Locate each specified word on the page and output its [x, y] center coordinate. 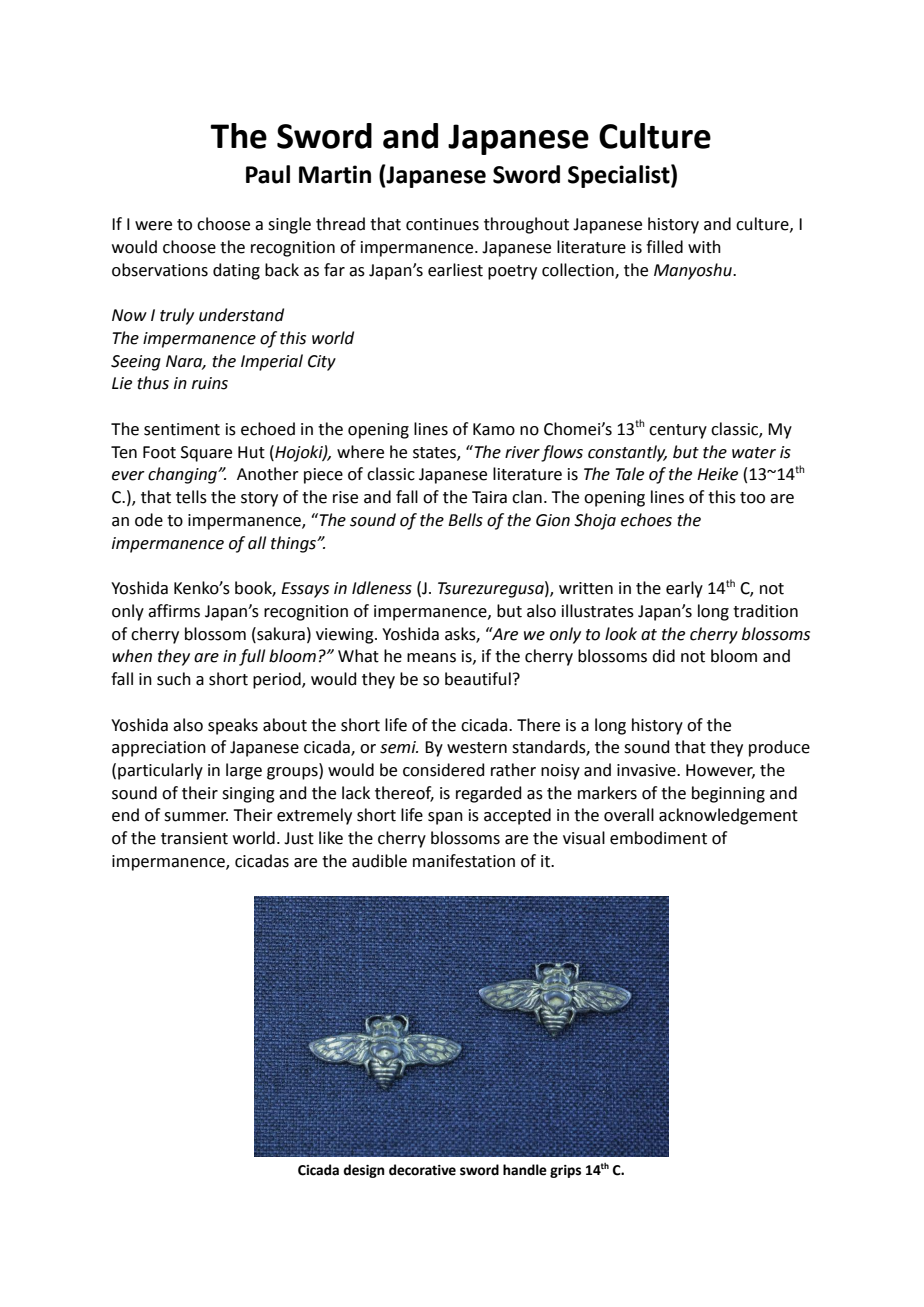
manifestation [464, 861]
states [435, 453]
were [153, 226]
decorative [422, 1170]
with [704, 247]
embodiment [658, 838]
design [364, 1171]
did [663, 656]
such [174, 679]
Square [206, 454]
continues [442, 224]
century [678, 431]
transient [194, 838]
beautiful [478, 679]
